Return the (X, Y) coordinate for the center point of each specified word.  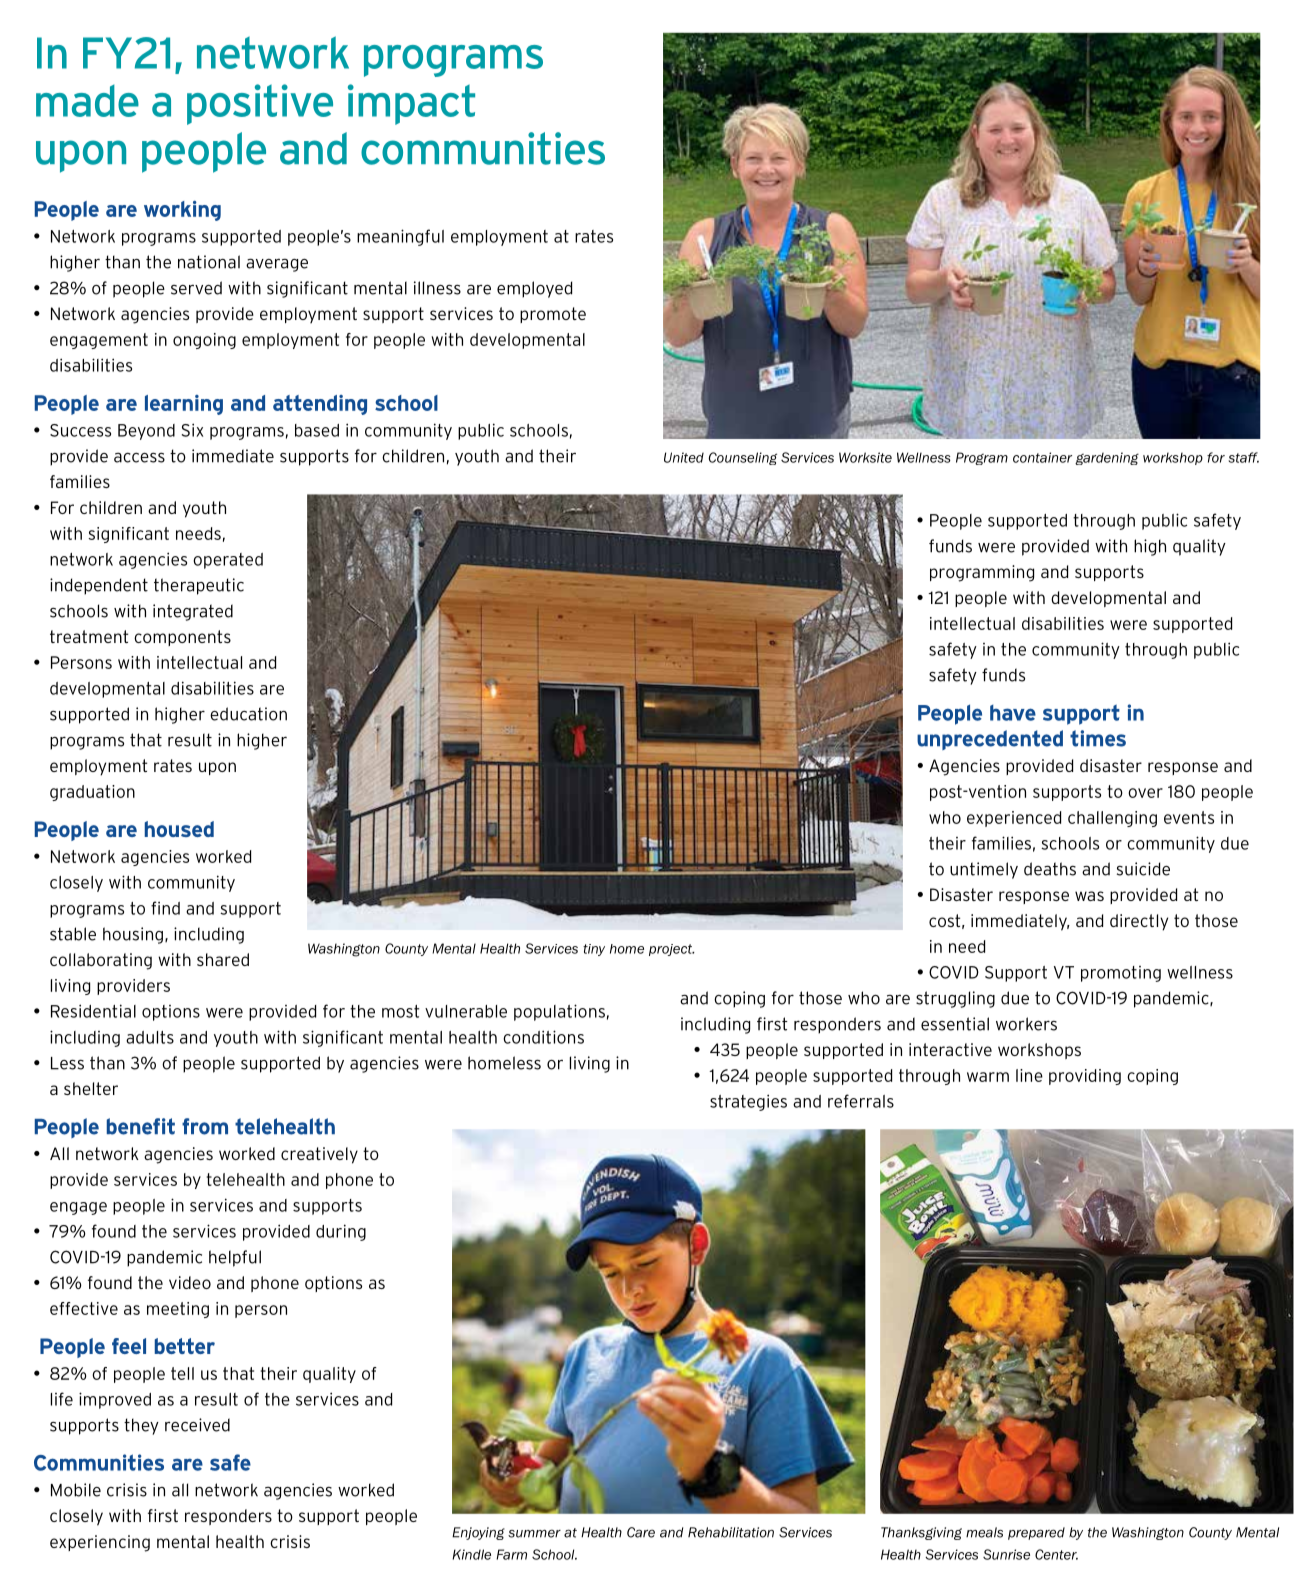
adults (150, 1037)
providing (1085, 1077)
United (684, 457)
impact (411, 104)
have (1013, 713)
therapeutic (199, 586)
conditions (543, 1037)
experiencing (100, 1543)
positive (260, 104)
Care (641, 1532)
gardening (1107, 458)
